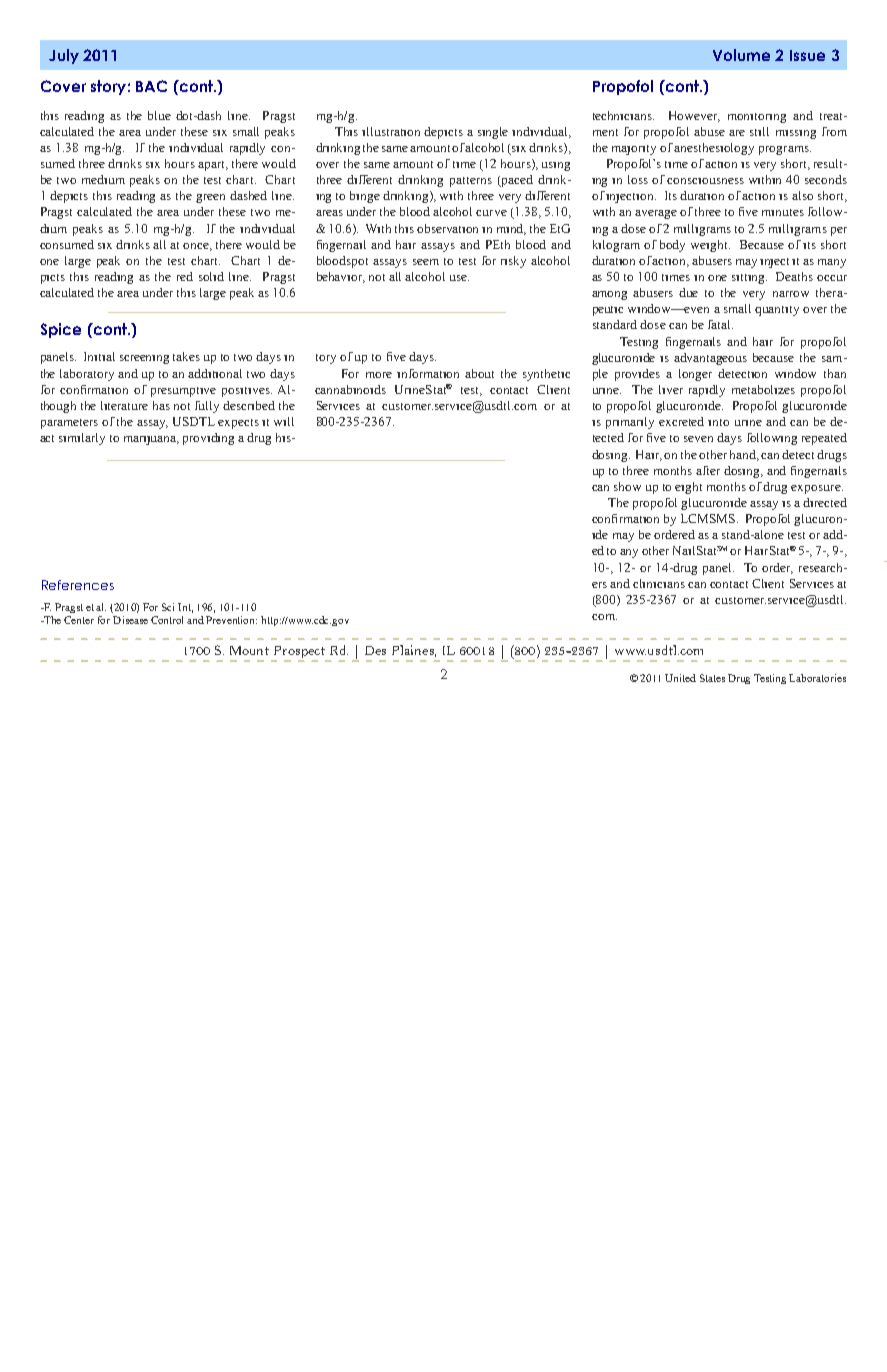 The width and height of the screenshot is (887, 1372). I want to click on Volume, so click(741, 55).
